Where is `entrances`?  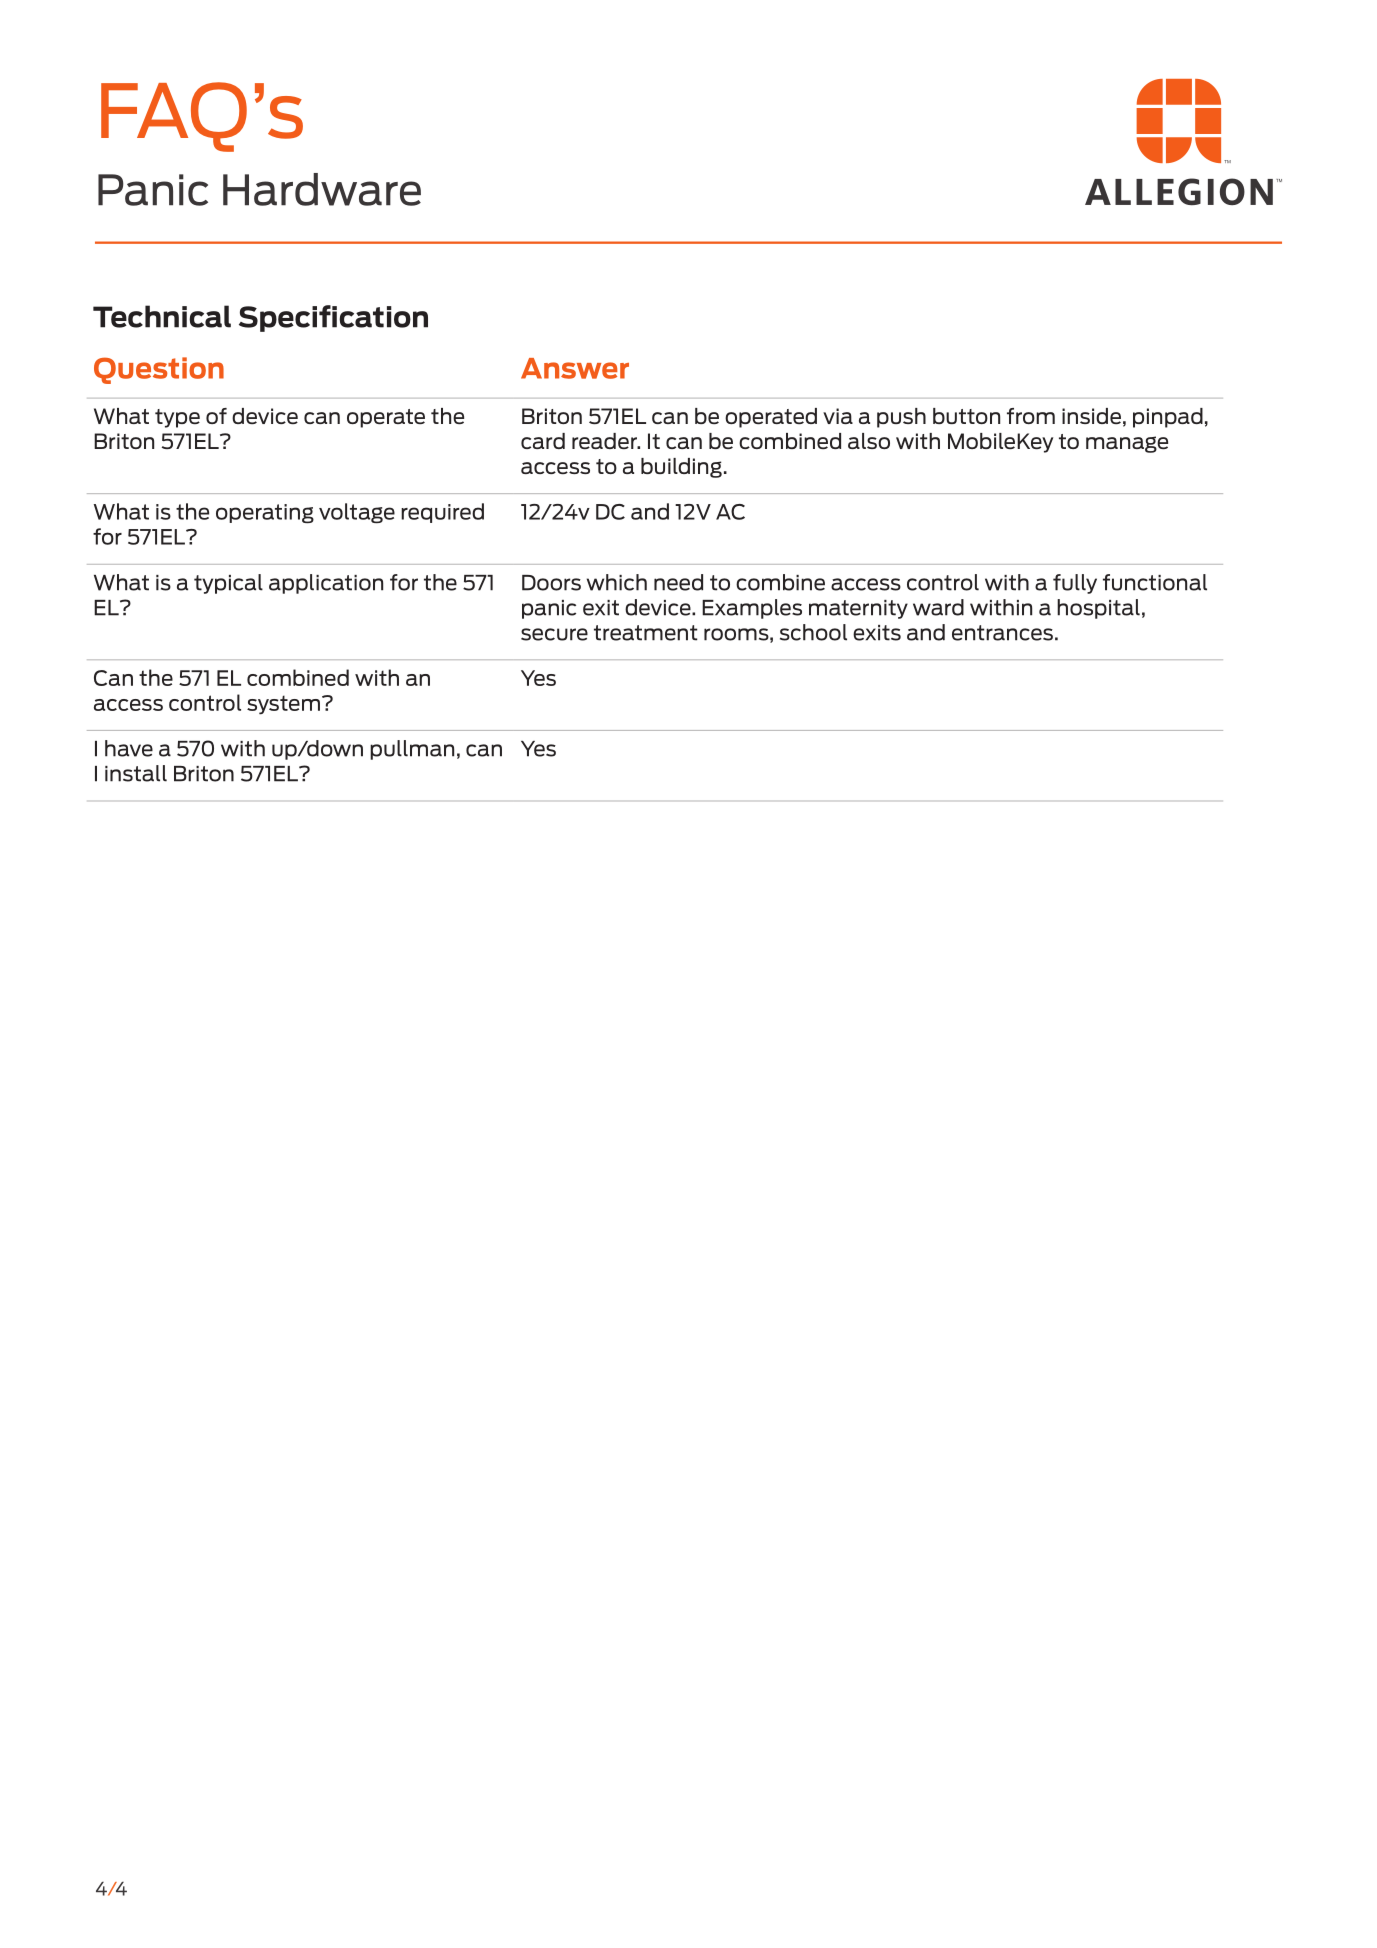 entrances is located at coordinates (1002, 633).
